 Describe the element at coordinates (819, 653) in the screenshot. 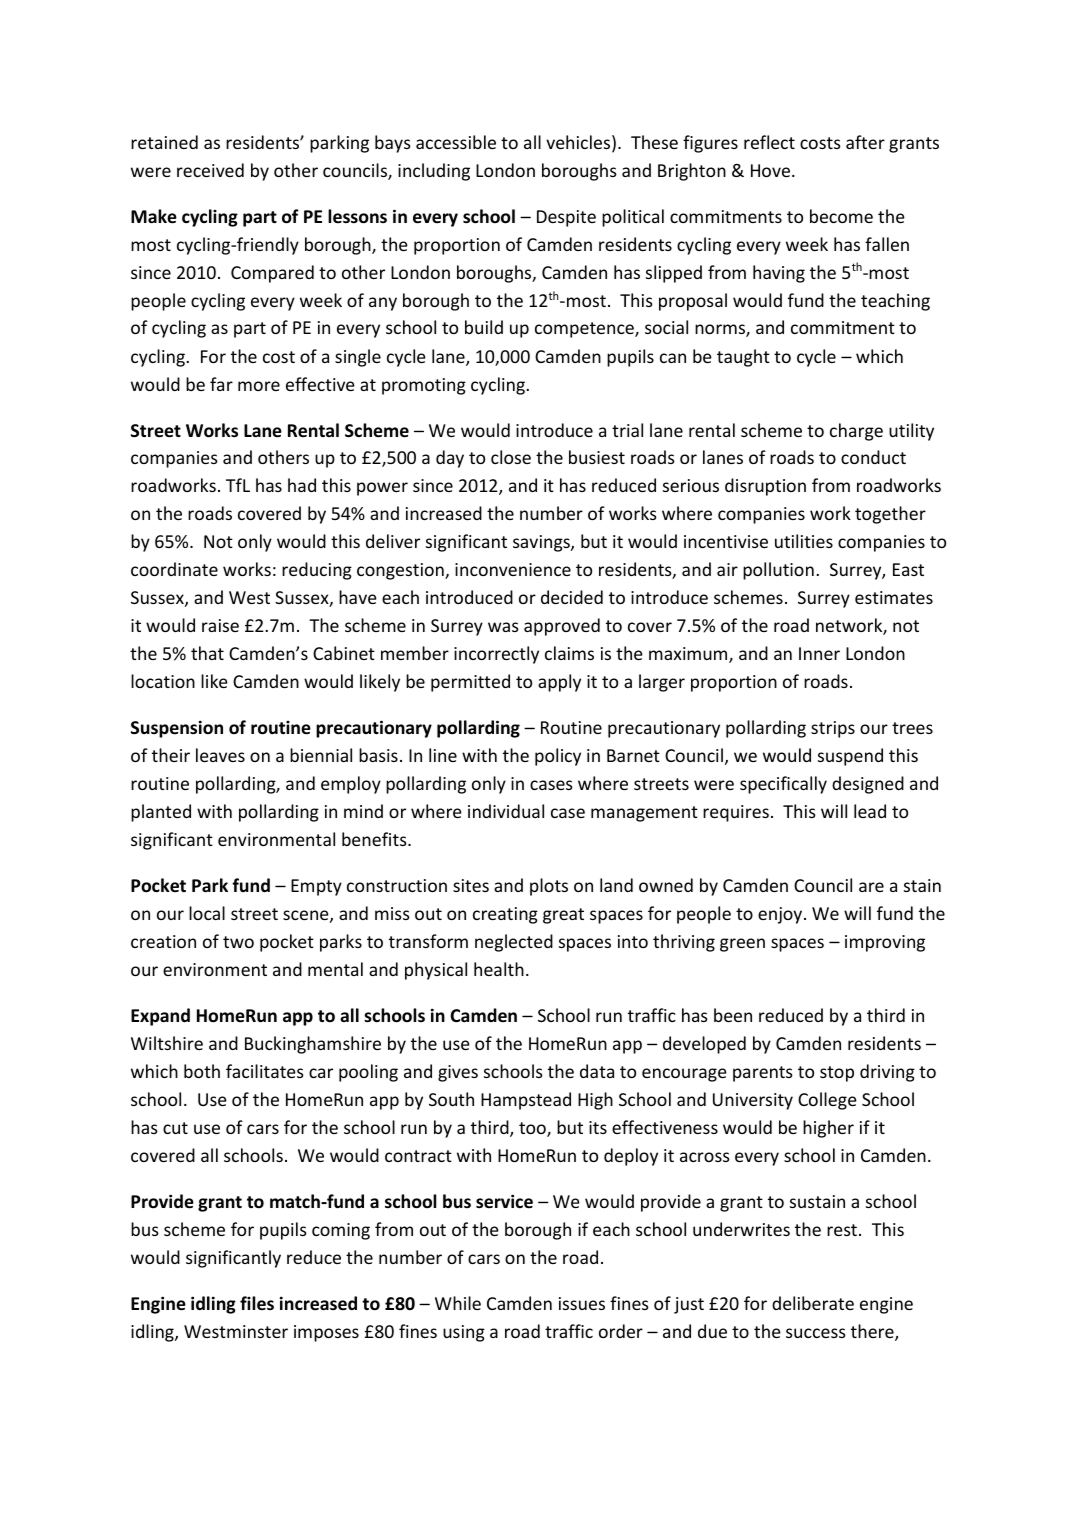

I see `Inner` at that location.
